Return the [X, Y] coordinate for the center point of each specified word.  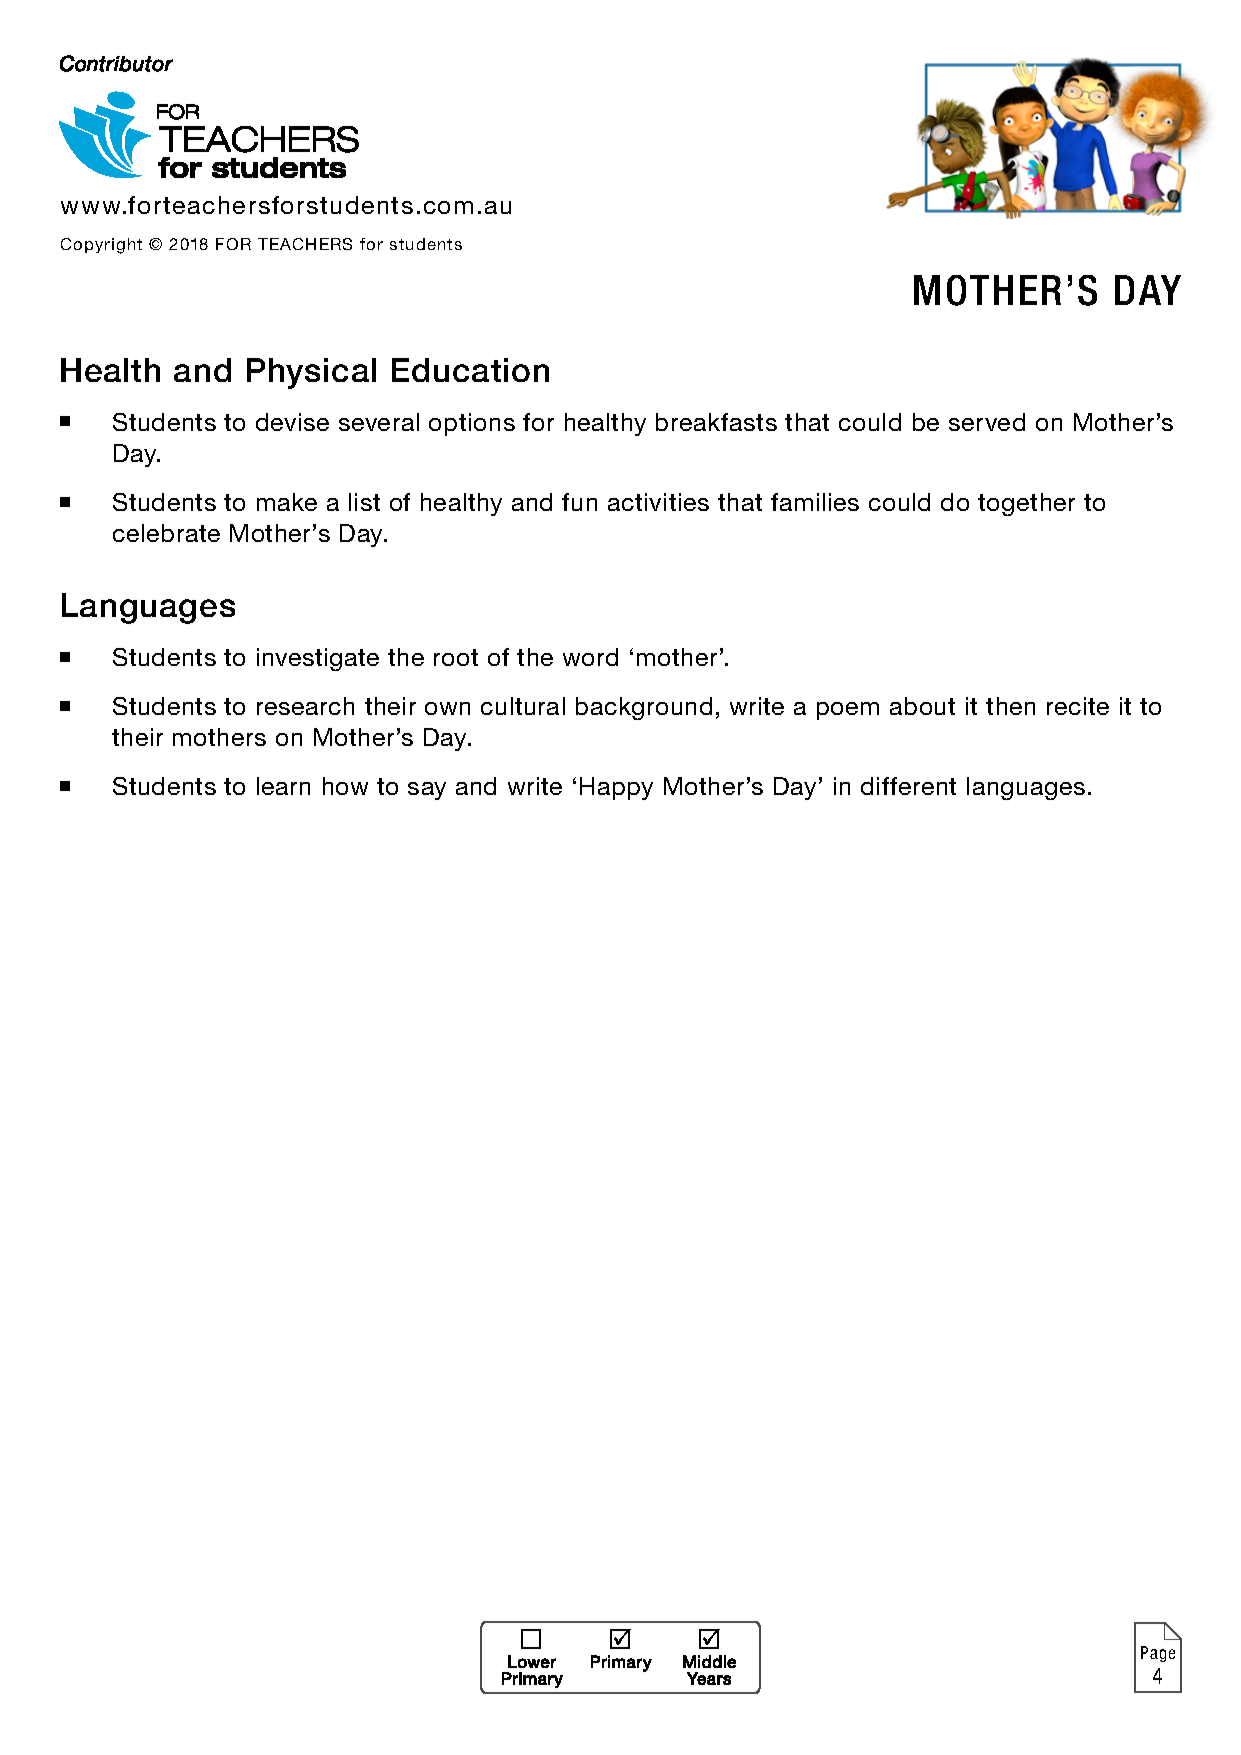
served [987, 422]
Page [1158, 1654]
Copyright [101, 246]
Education [470, 370]
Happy [616, 788]
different [908, 786]
